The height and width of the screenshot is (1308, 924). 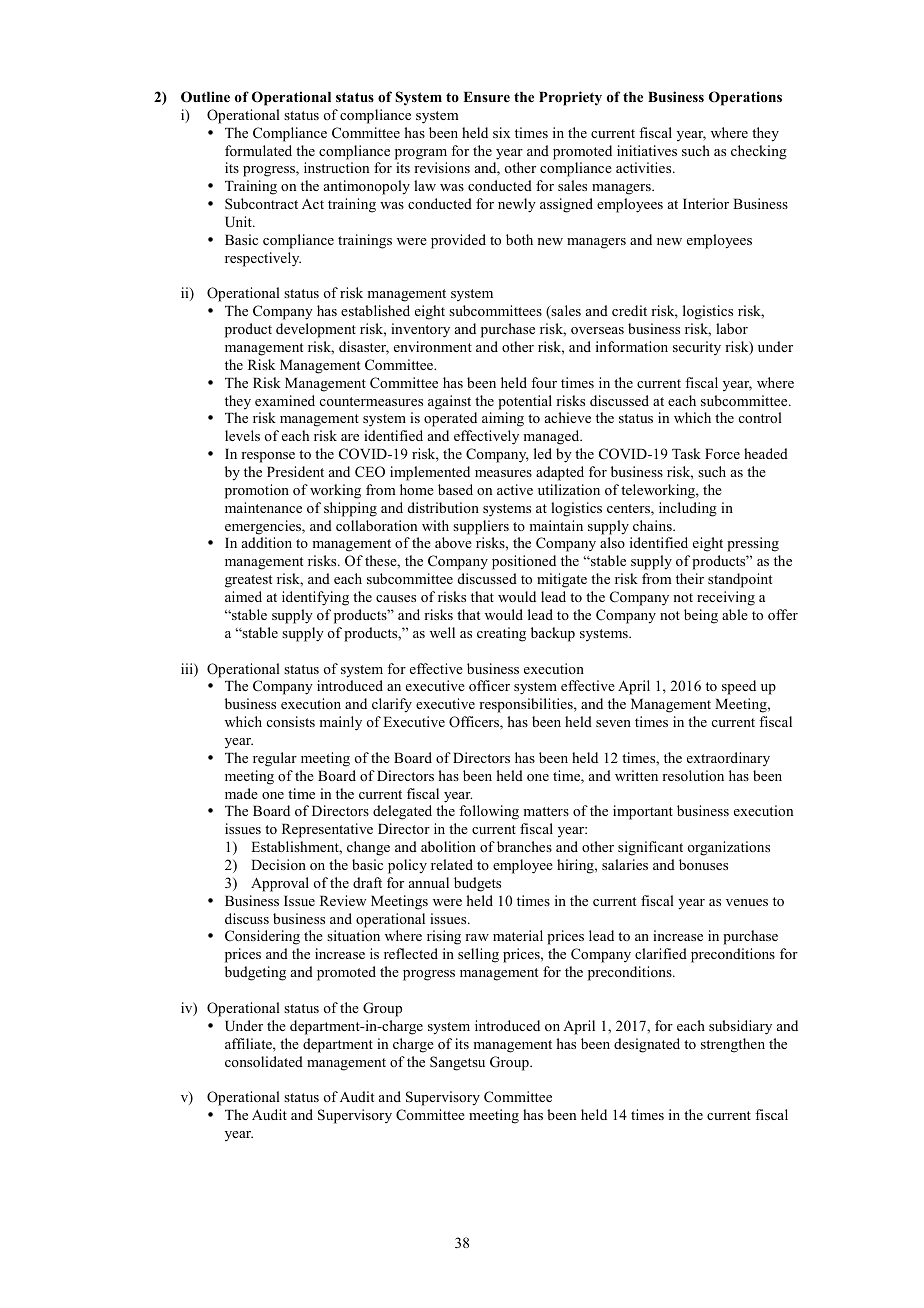 What do you see at coordinates (697, 348) in the screenshot?
I see `security` at bounding box center [697, 348].
